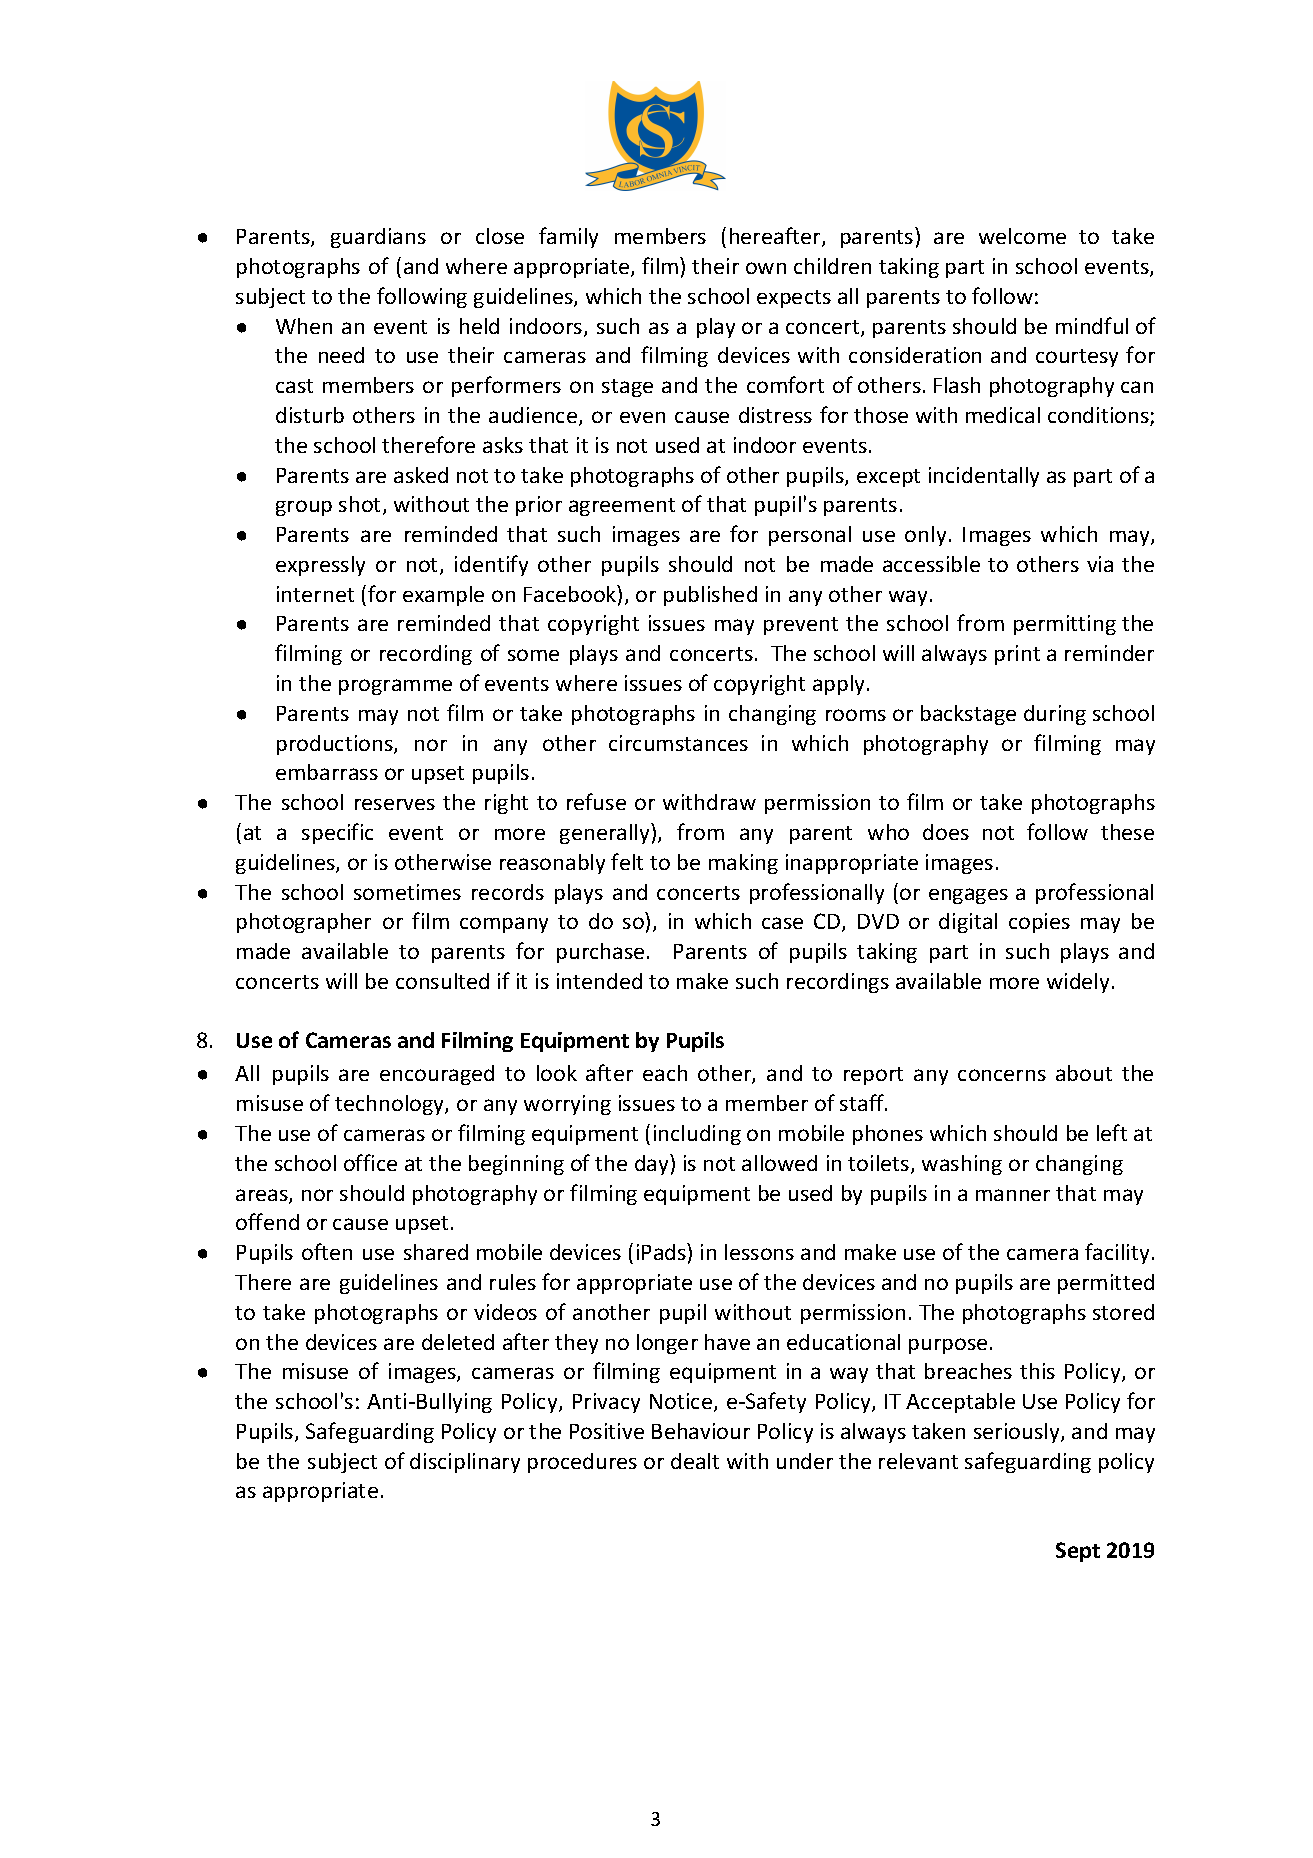 The width and height of the image is (1313, 1858). What do you see at coordinates (1022, 236) in the image?
I see `welcome` at bounding box center [1022, 236].
